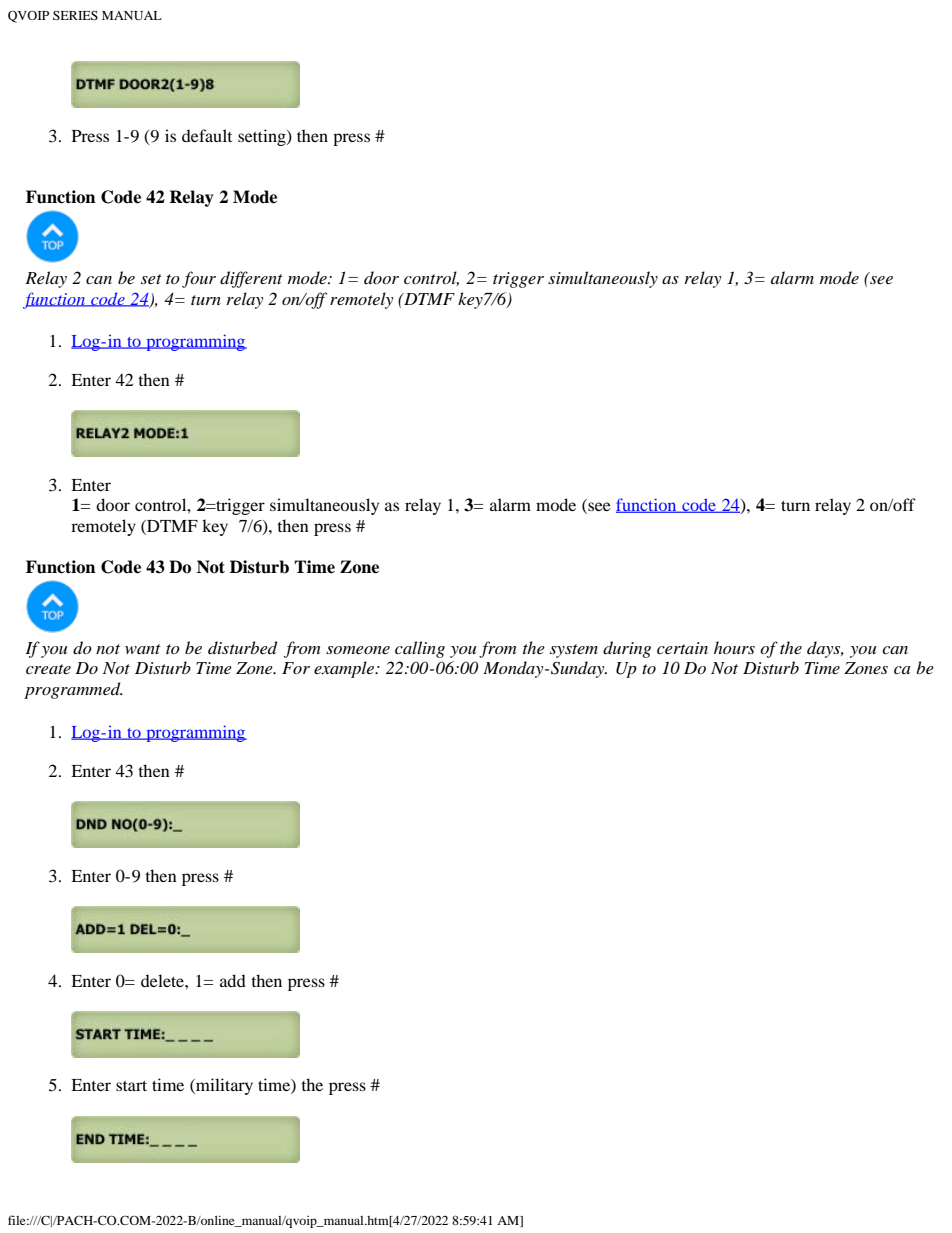 Image resolution: width=952 pixels, height=1233 pixels. What do you see at coordinates (420, 649) in the document?
I see `calling` at bounding box center [420, 649].
